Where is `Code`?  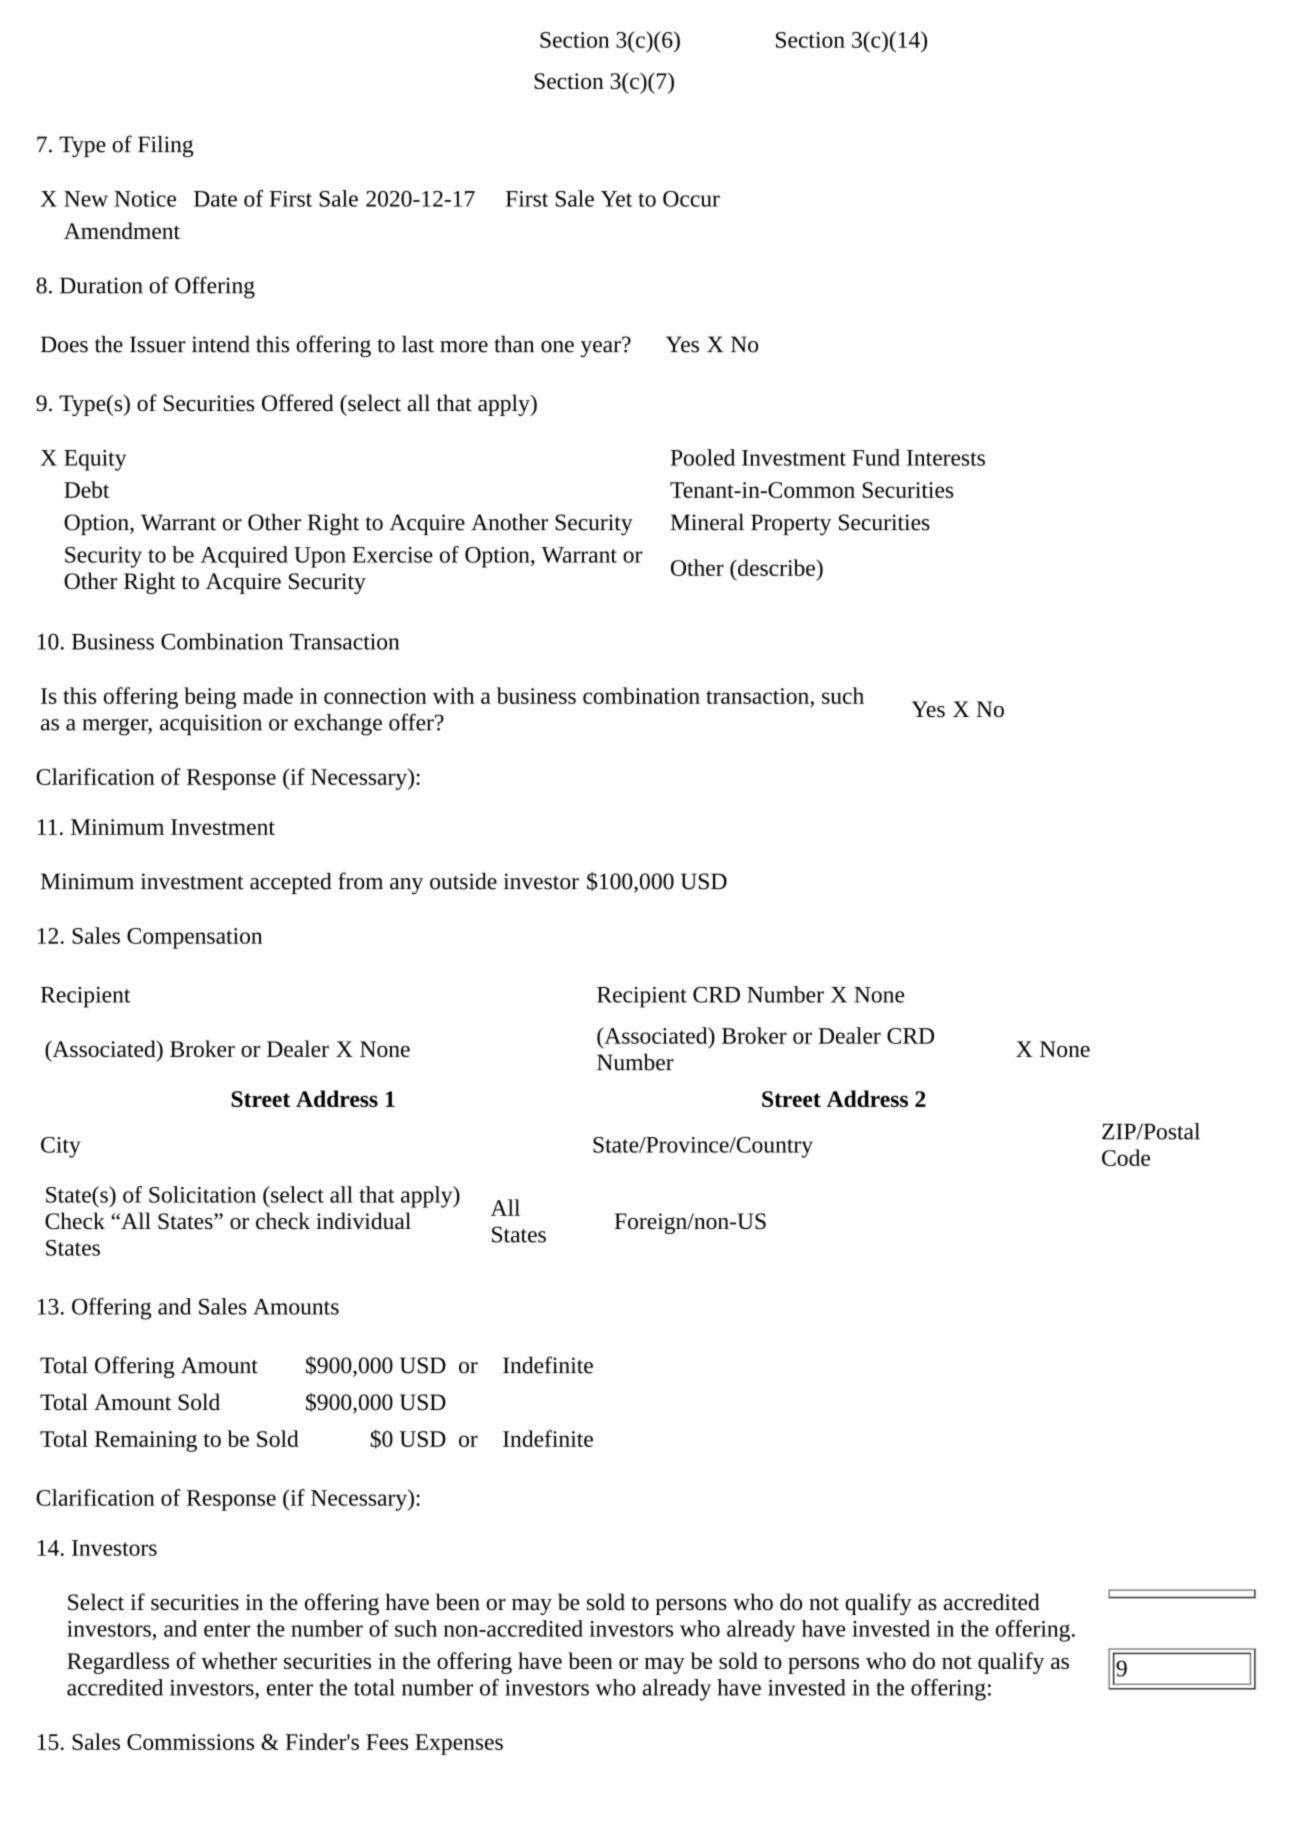 Code is located at coordinates (1126, 1157).
